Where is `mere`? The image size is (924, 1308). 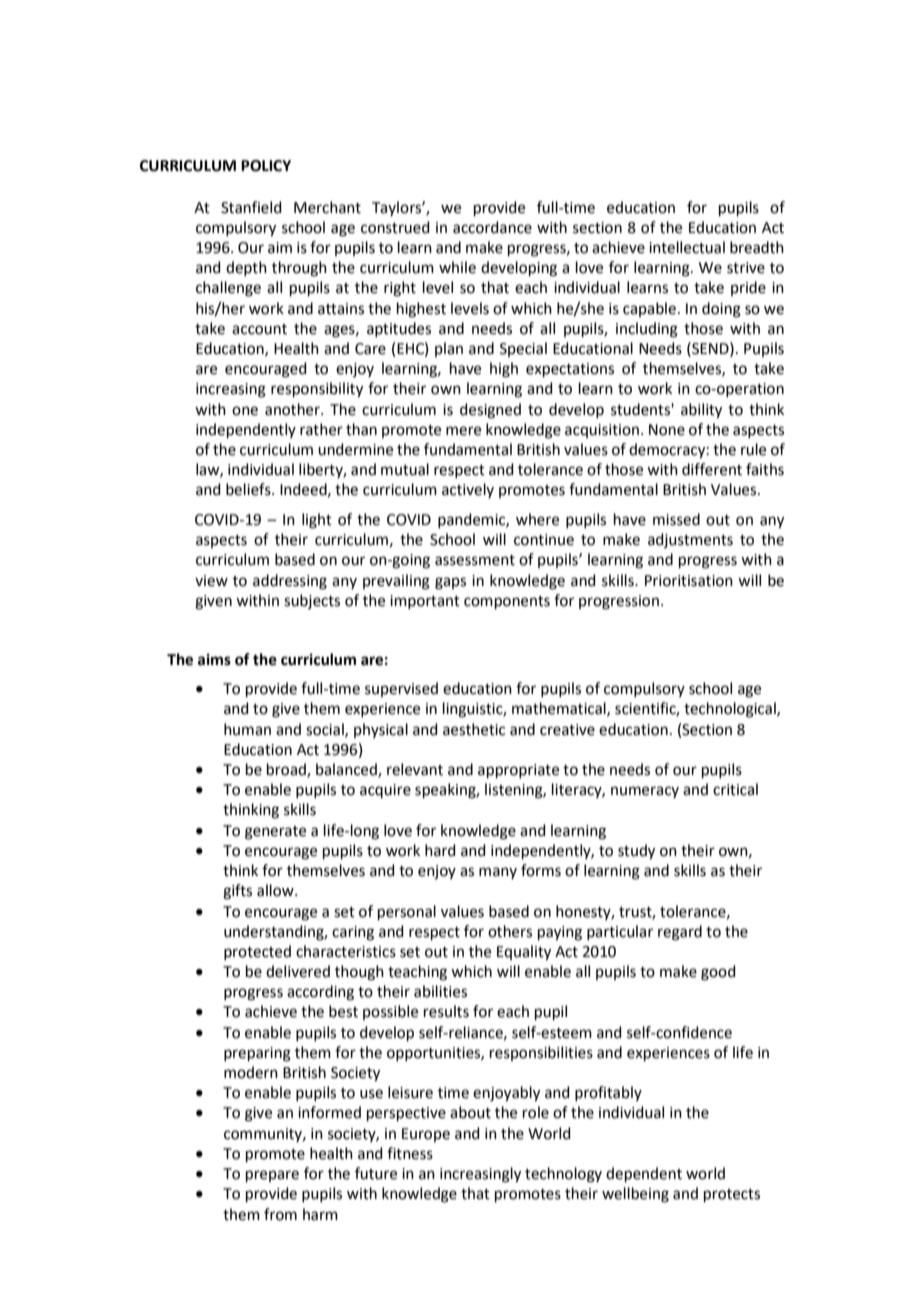 mere is located at coordinates (463, 431).
